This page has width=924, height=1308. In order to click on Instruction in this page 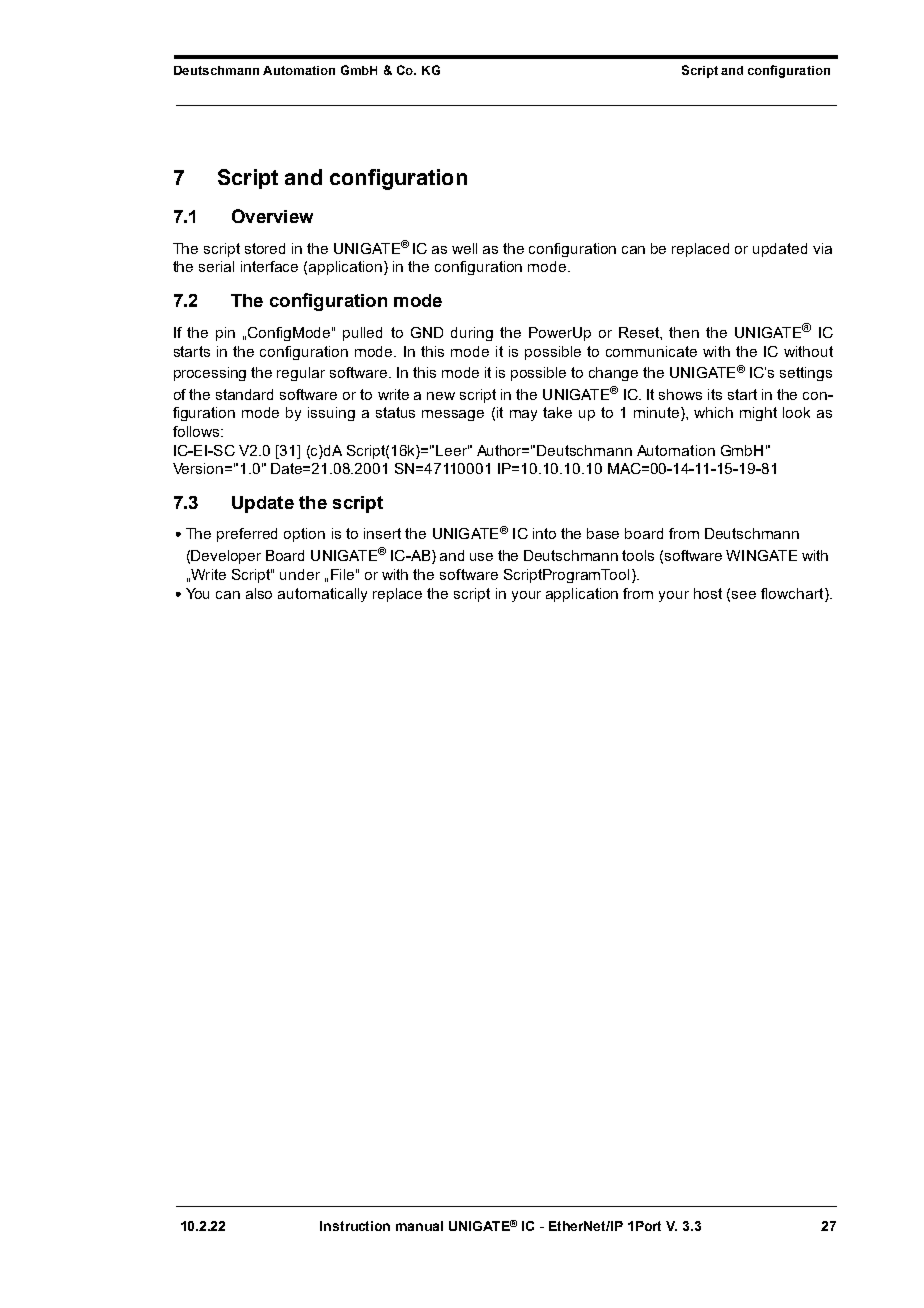, I will do `click(355, 1226)`.
